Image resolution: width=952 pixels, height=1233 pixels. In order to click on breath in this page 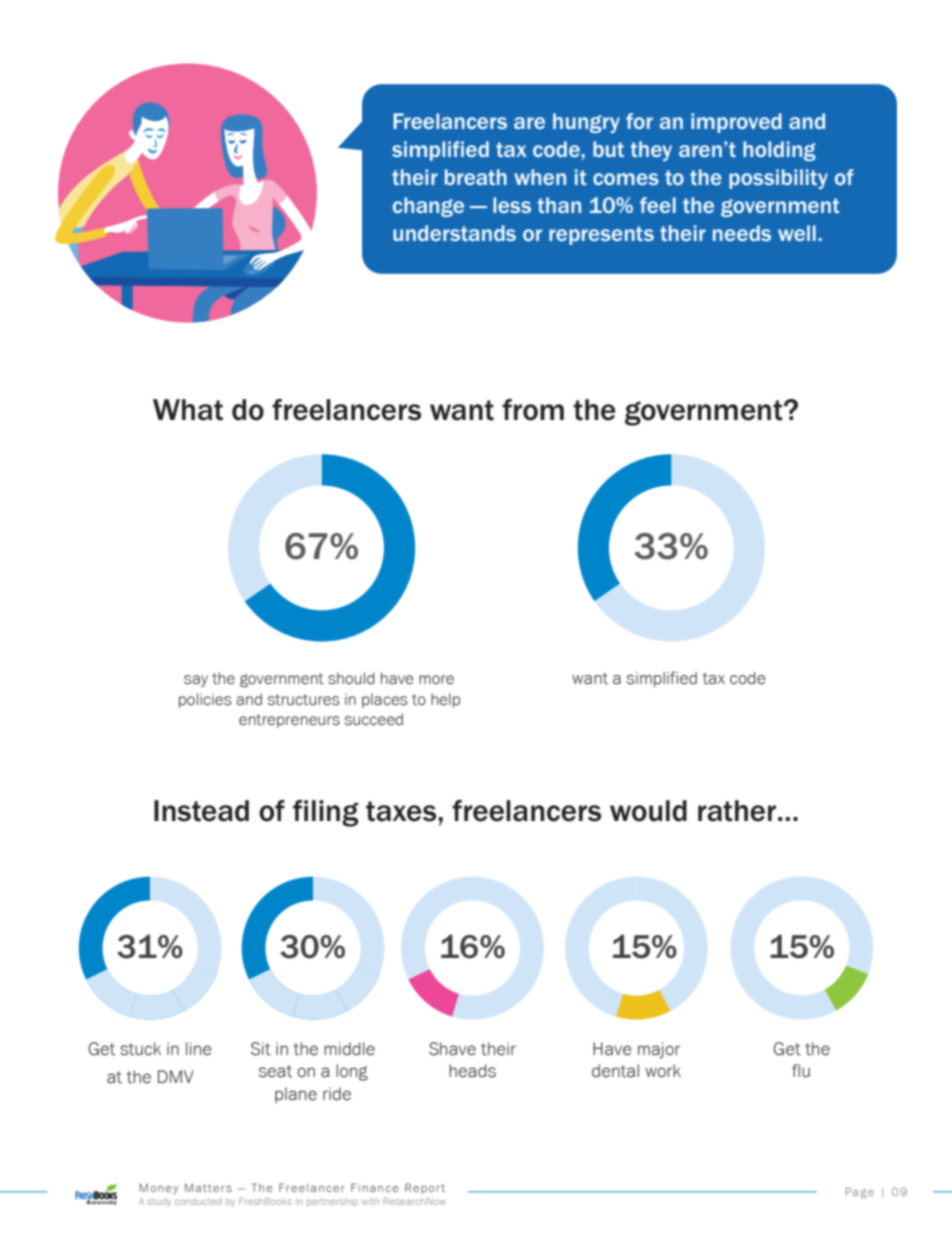, I will do `click(476, 177)`.
